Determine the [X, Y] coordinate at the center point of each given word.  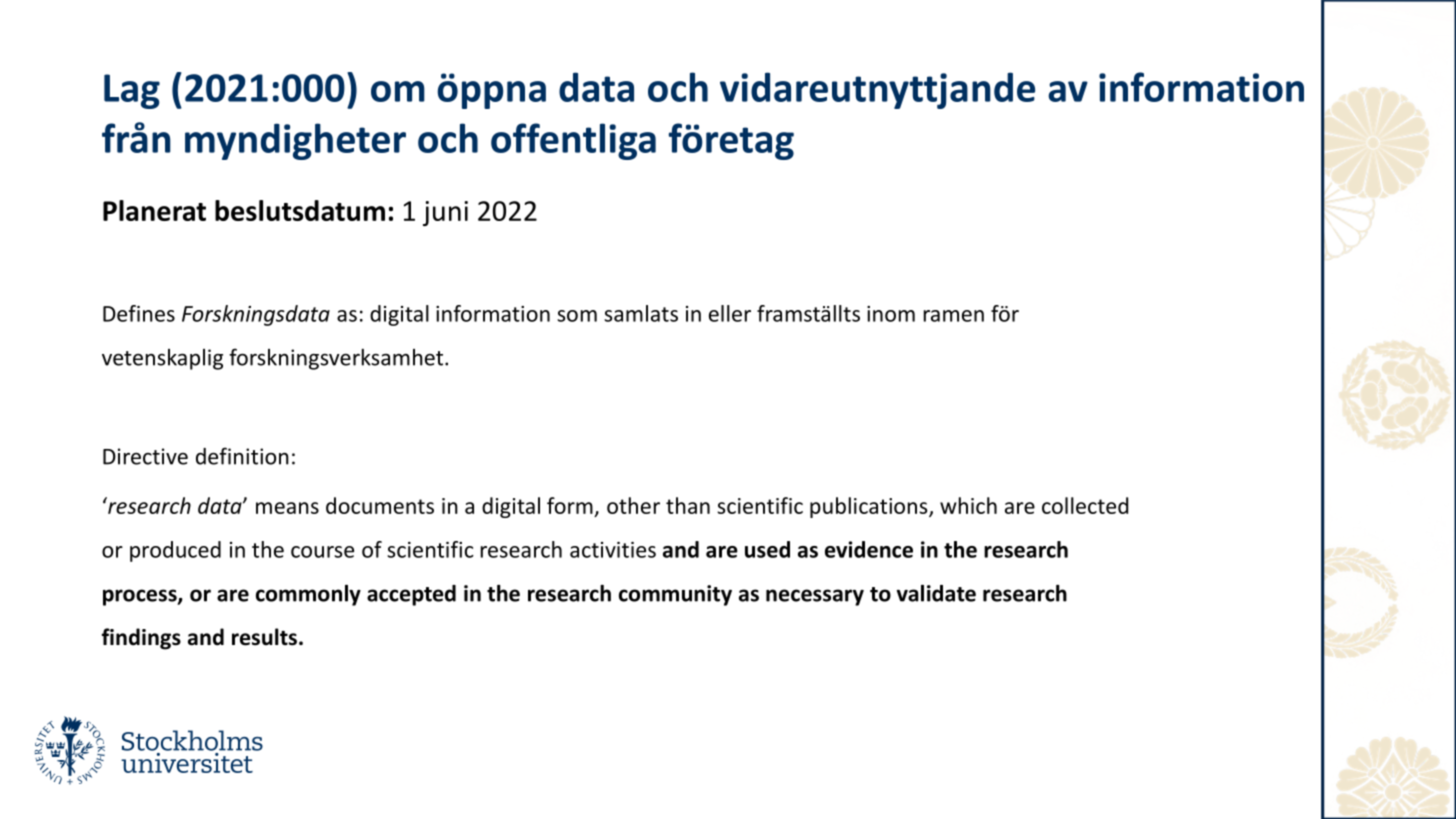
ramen [954, 316]
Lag [132, 91]
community [675, 595]
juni [445, 213]
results [264, 637]
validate [936, 593]
